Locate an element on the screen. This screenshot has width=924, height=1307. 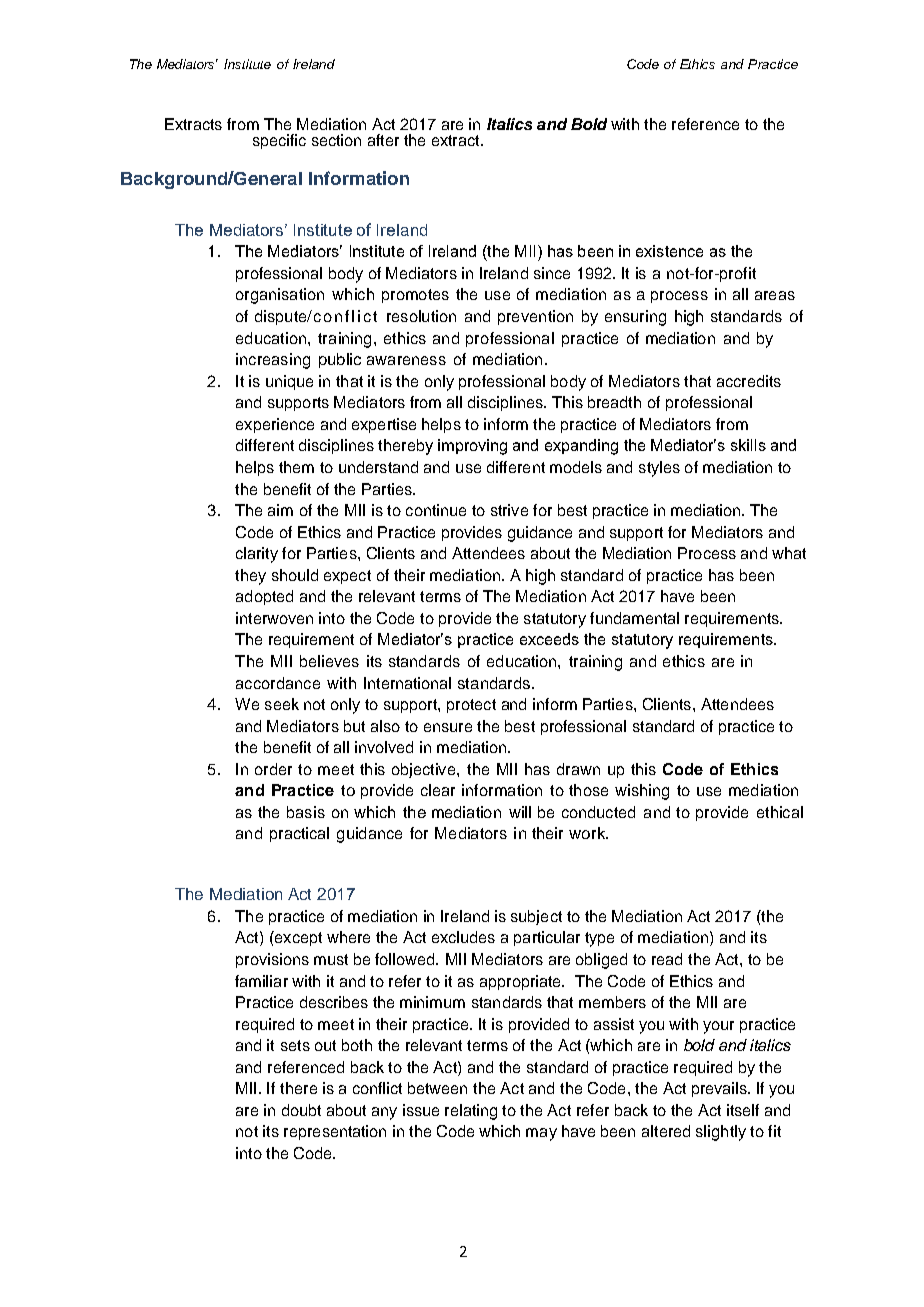
believes is located at coordinates (329, 661).
